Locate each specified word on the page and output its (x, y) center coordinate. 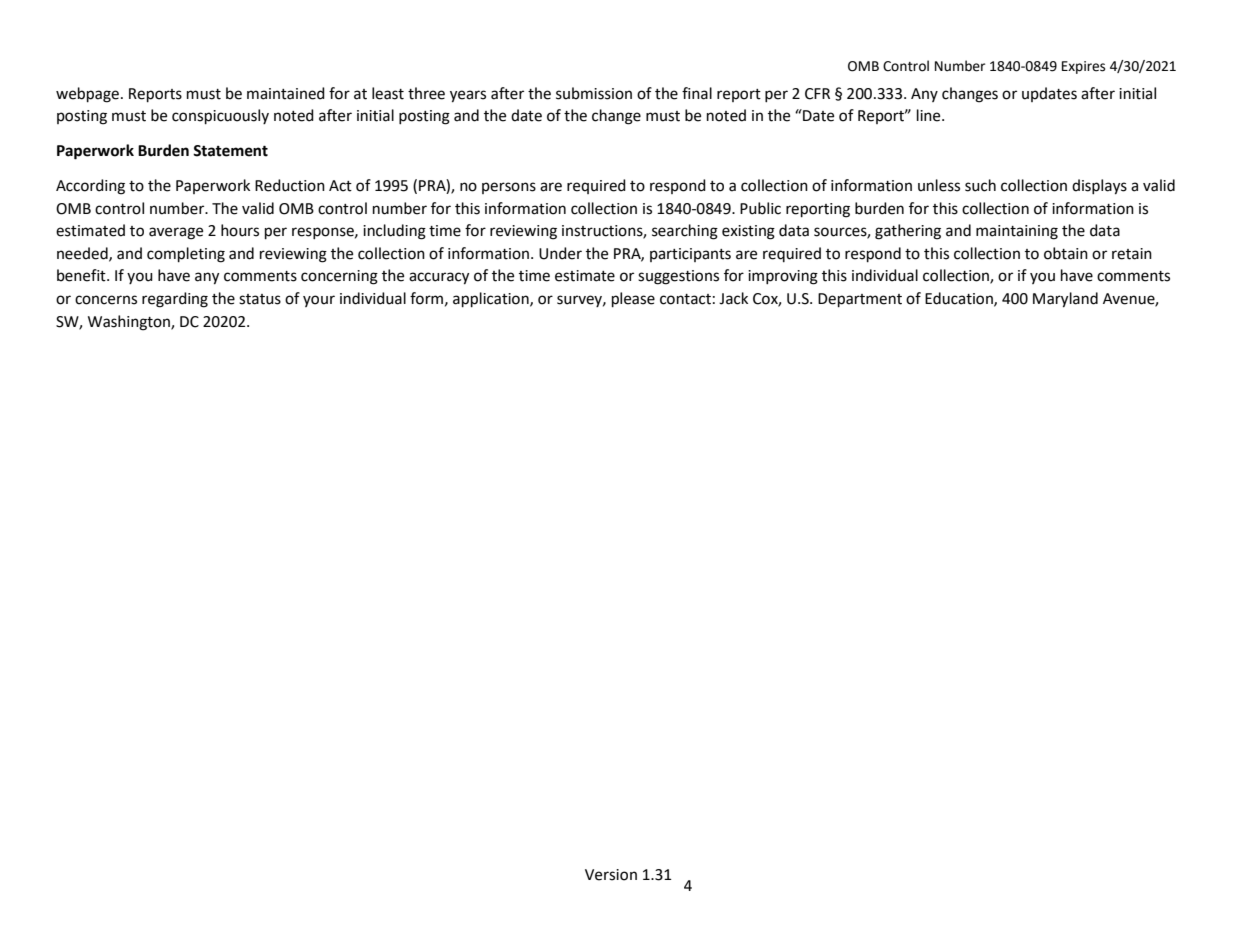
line (930, 115)
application (492, 300)
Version (611, 875)
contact (685, 299)
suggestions (678, 277)
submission (594, 93)
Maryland (1065, 300)
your (319, 301)
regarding (175, 300)
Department (860, 300)
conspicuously (220, 117)
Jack (733, 298)
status (260, 299)
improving (783, 277)
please (633, 300)
